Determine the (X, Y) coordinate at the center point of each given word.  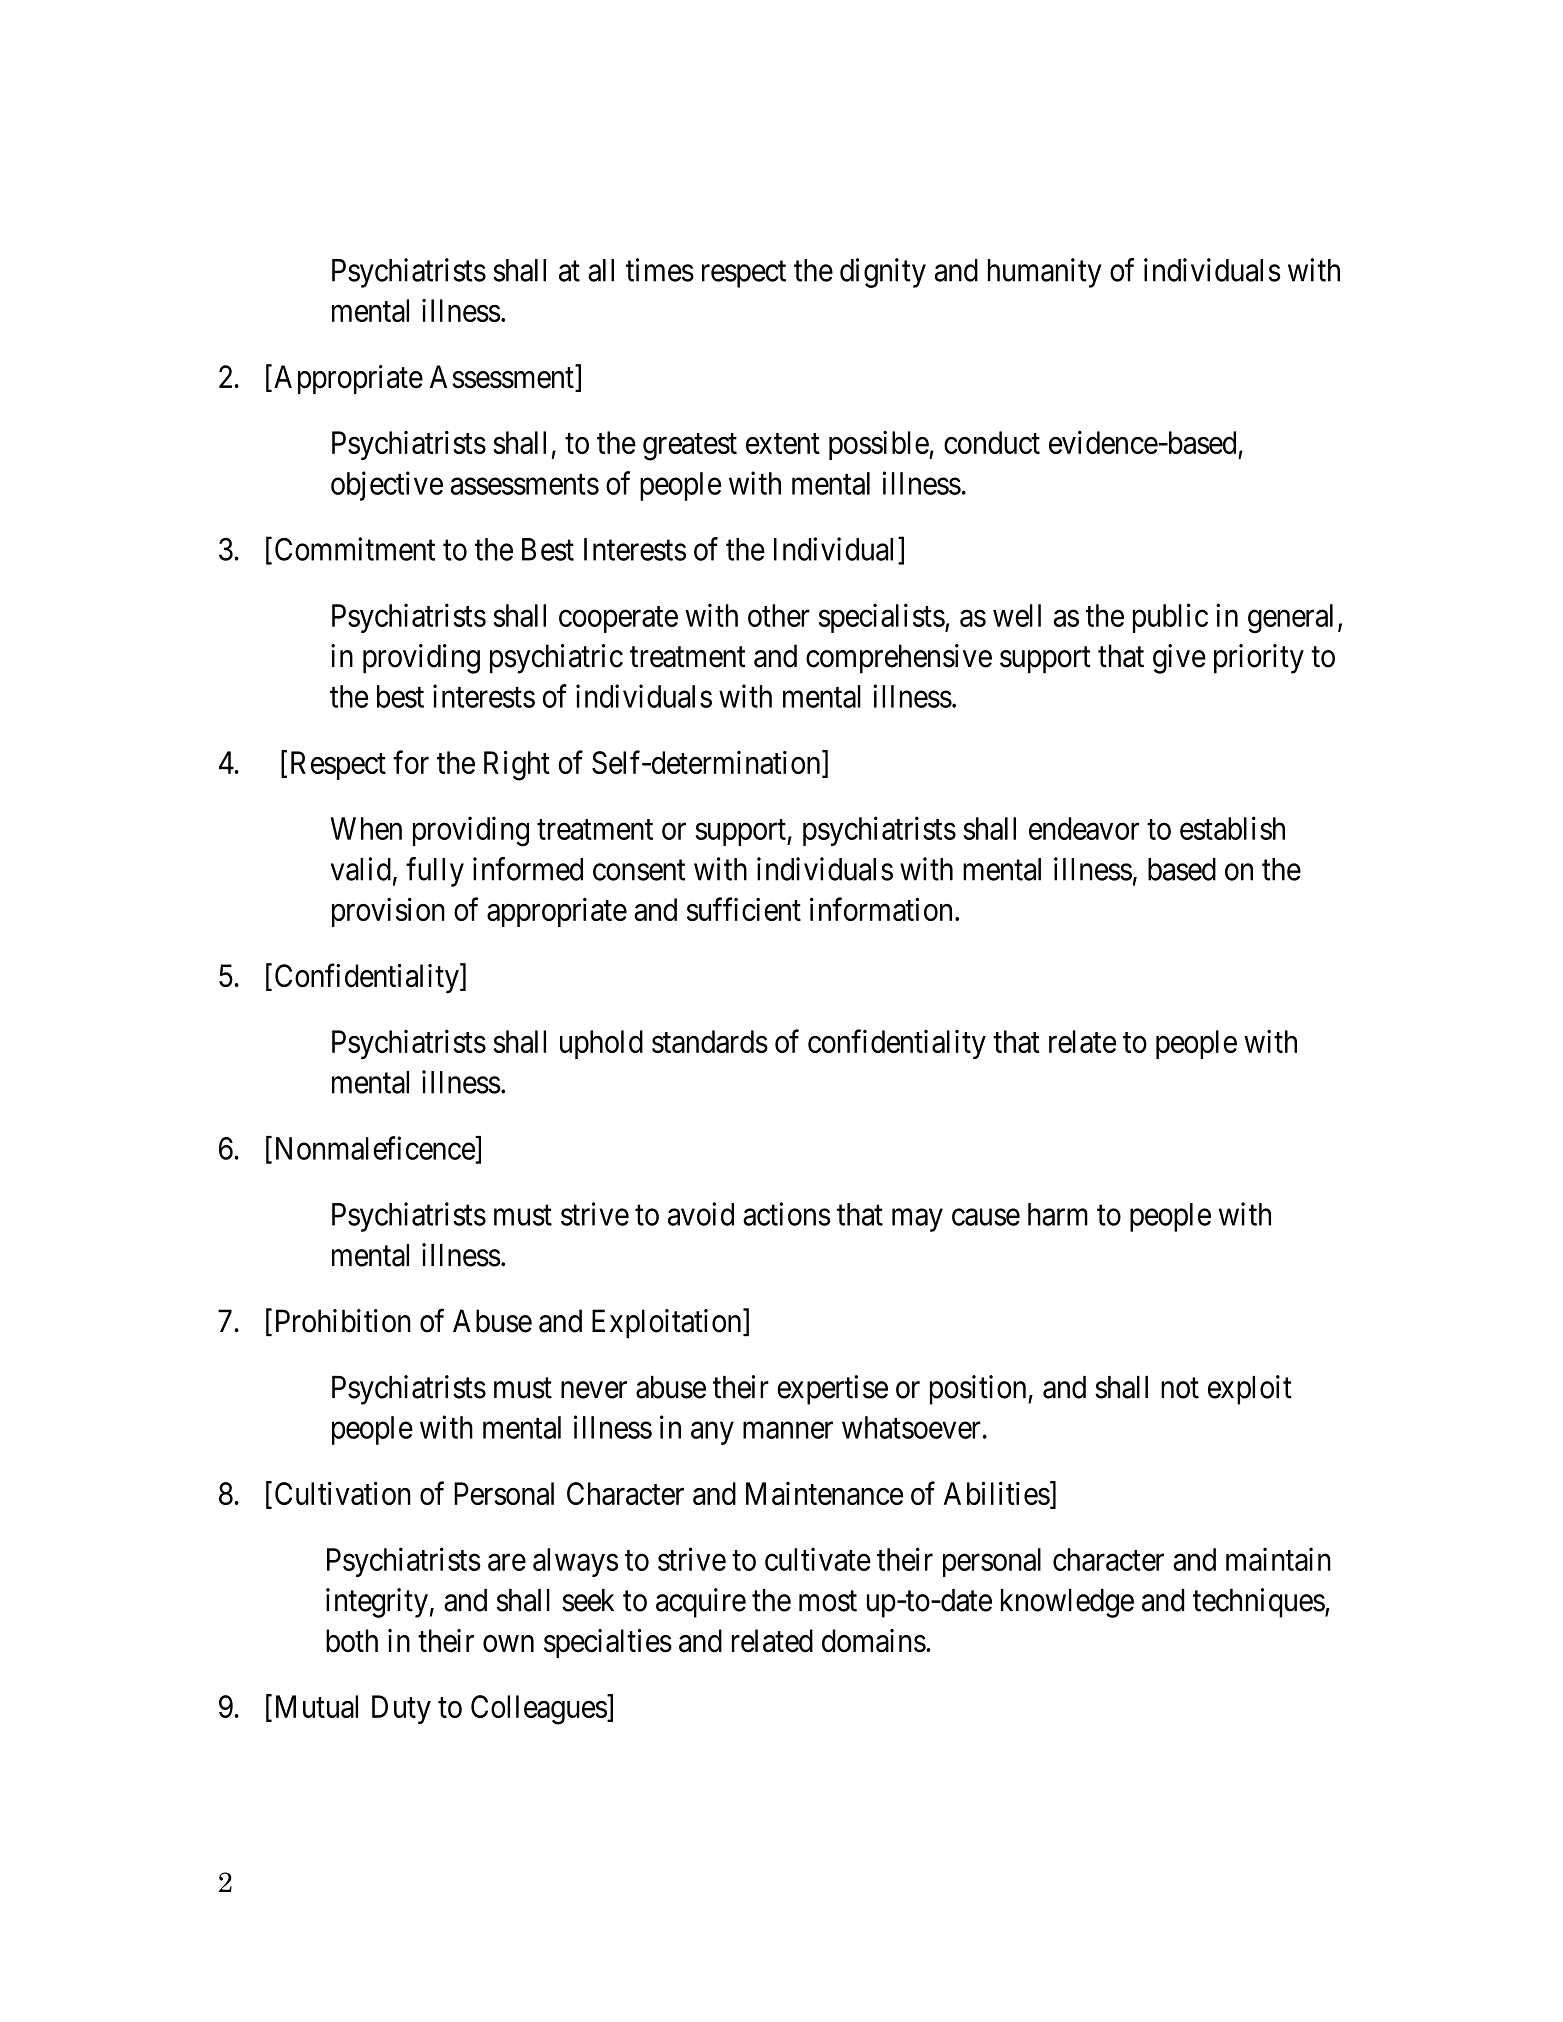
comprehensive (899, 659)
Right (517, 765)
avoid (701, 1214)
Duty (401, 1709)
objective (387, 486)
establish (1232, 828)
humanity (1044, 273)
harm (1058, 1214)
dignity (883, 273)
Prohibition (343, 1321)
